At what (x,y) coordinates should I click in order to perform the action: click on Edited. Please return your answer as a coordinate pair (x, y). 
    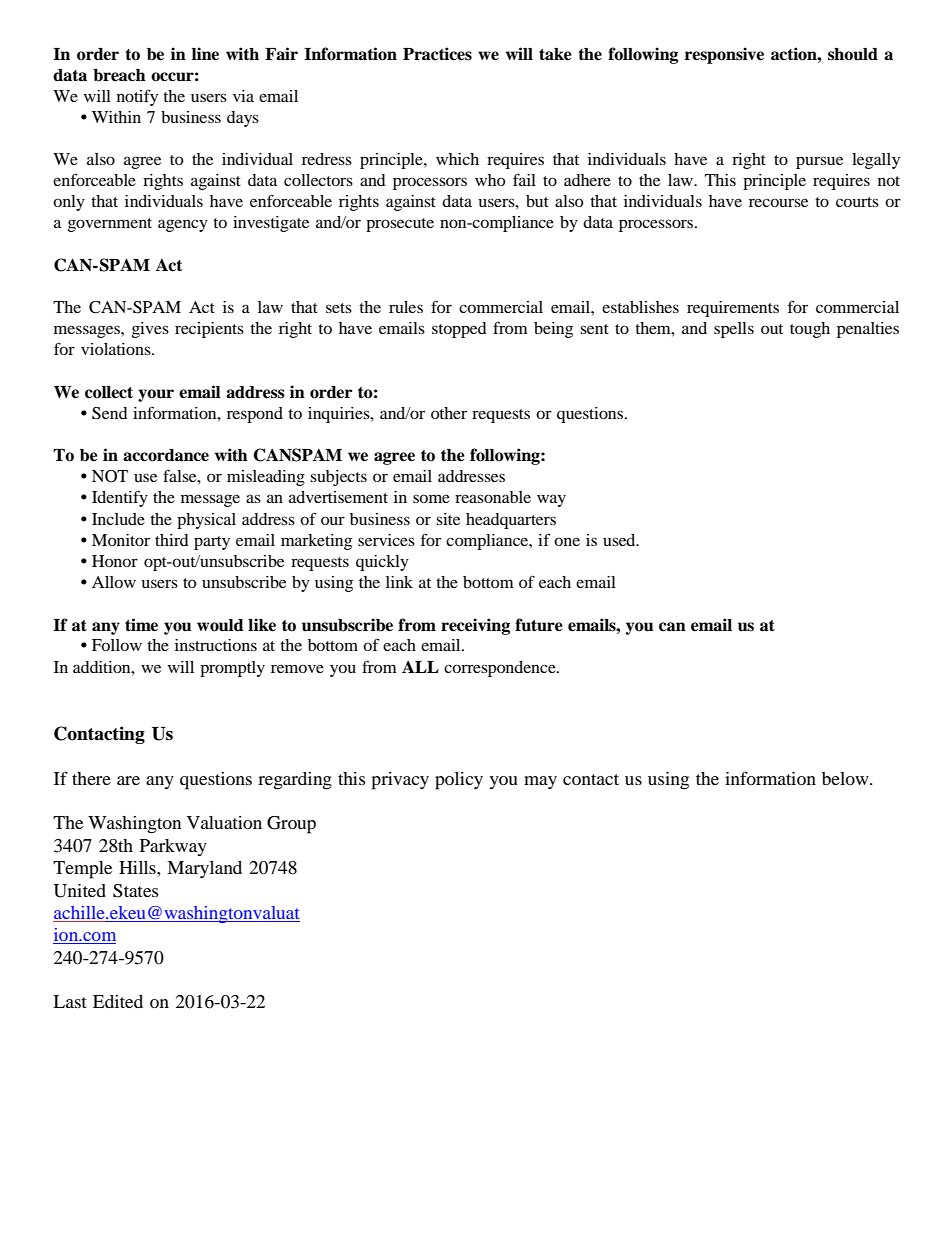
    Looking at the image, I should click on (118, 1001).
